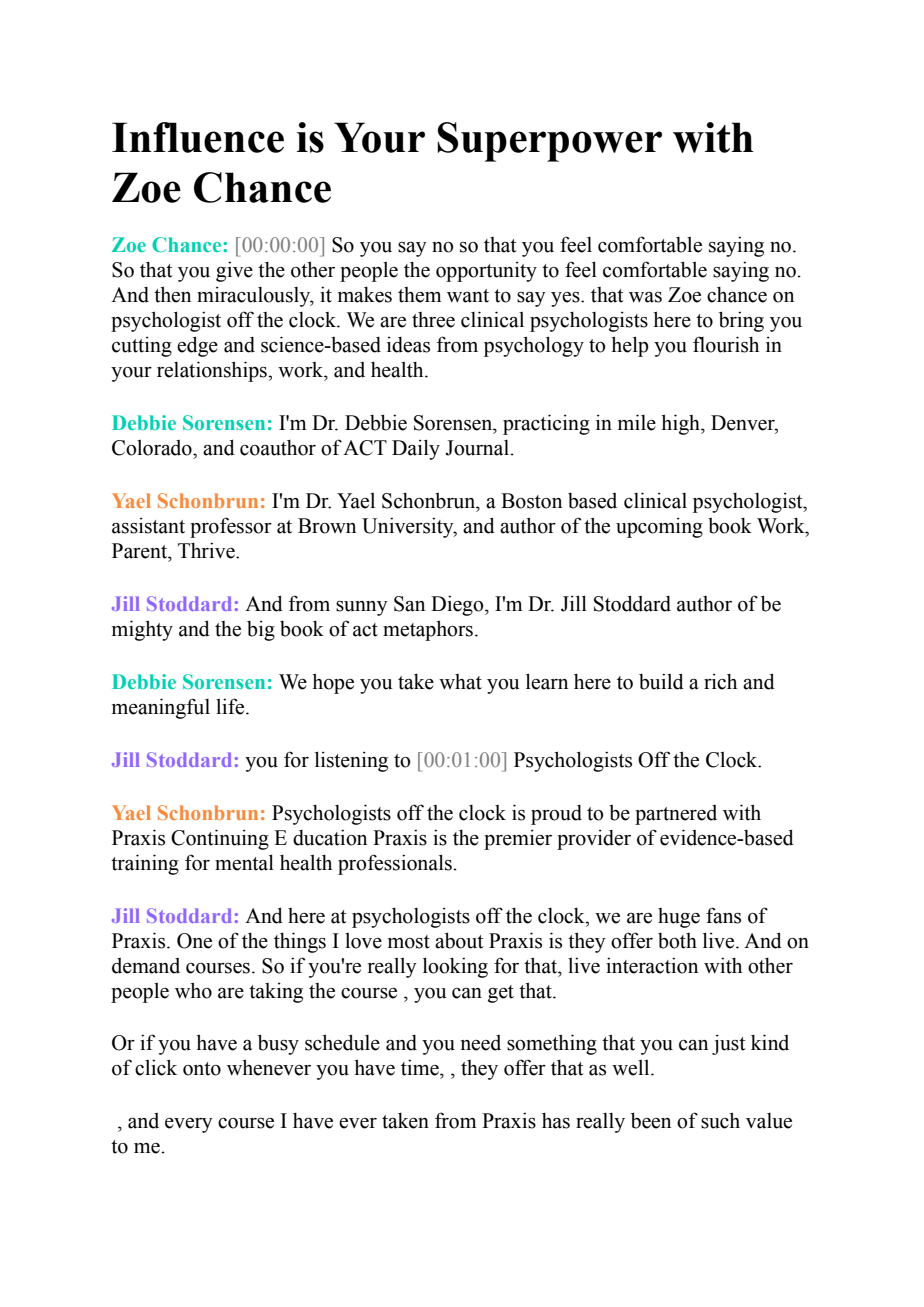 This page has width=924, height=1307. I want to click on was, so click(645, 297).
